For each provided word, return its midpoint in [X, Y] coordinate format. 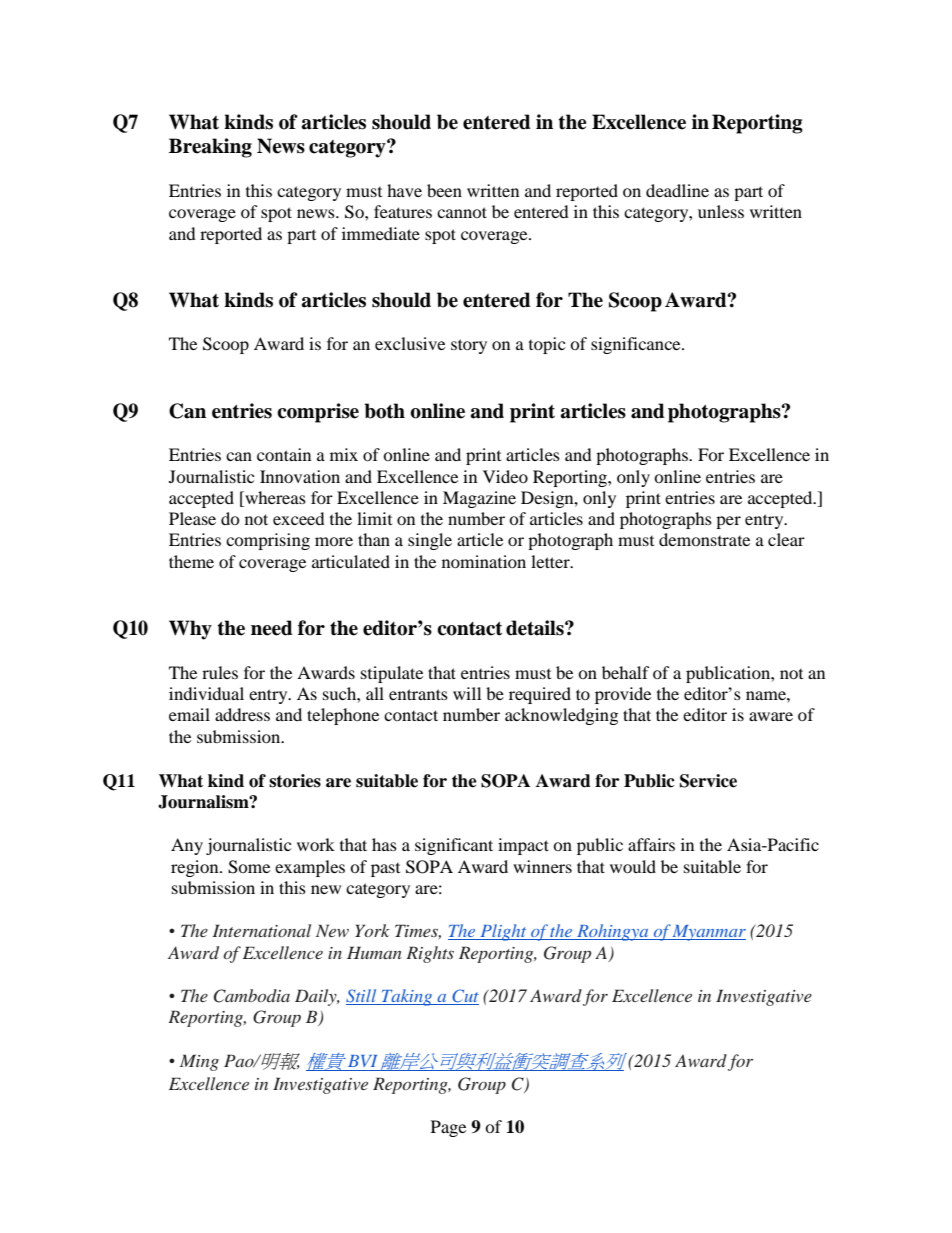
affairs [651, 844]
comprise [318, 413]
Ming [199, 1062]
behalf [626, 672]
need [272, 628]
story [469, 346]
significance [637, 345]
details [536, 628]
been [444, 190]
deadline [677, 190]
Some [249, 867]
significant [454, 846]
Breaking [210, 148]
